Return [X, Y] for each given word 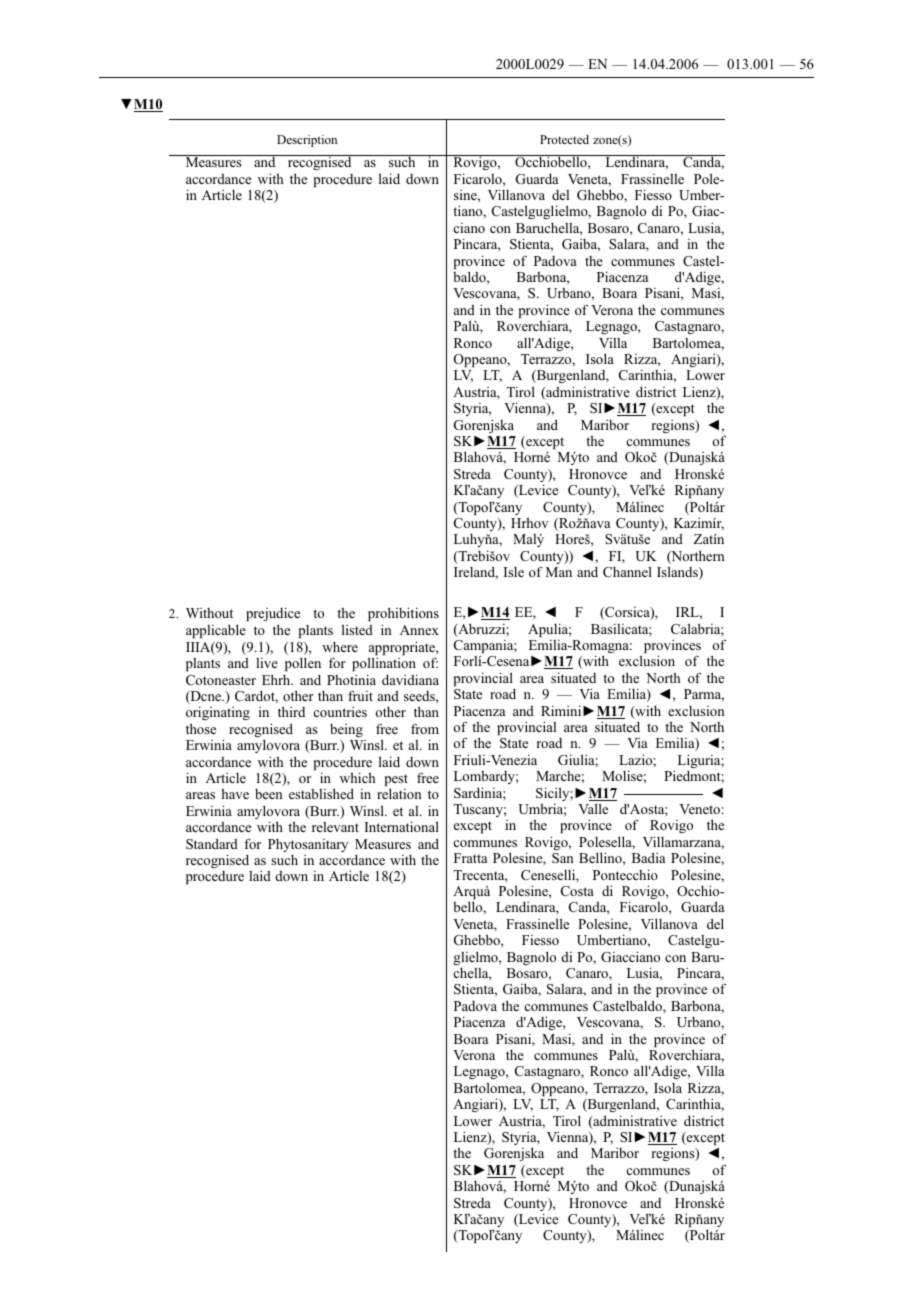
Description [307, 141]
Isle [514, 572]
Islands [678, 573]
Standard [212, 843]
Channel [627, 571]
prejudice [273, 616]
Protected [564, 139]
